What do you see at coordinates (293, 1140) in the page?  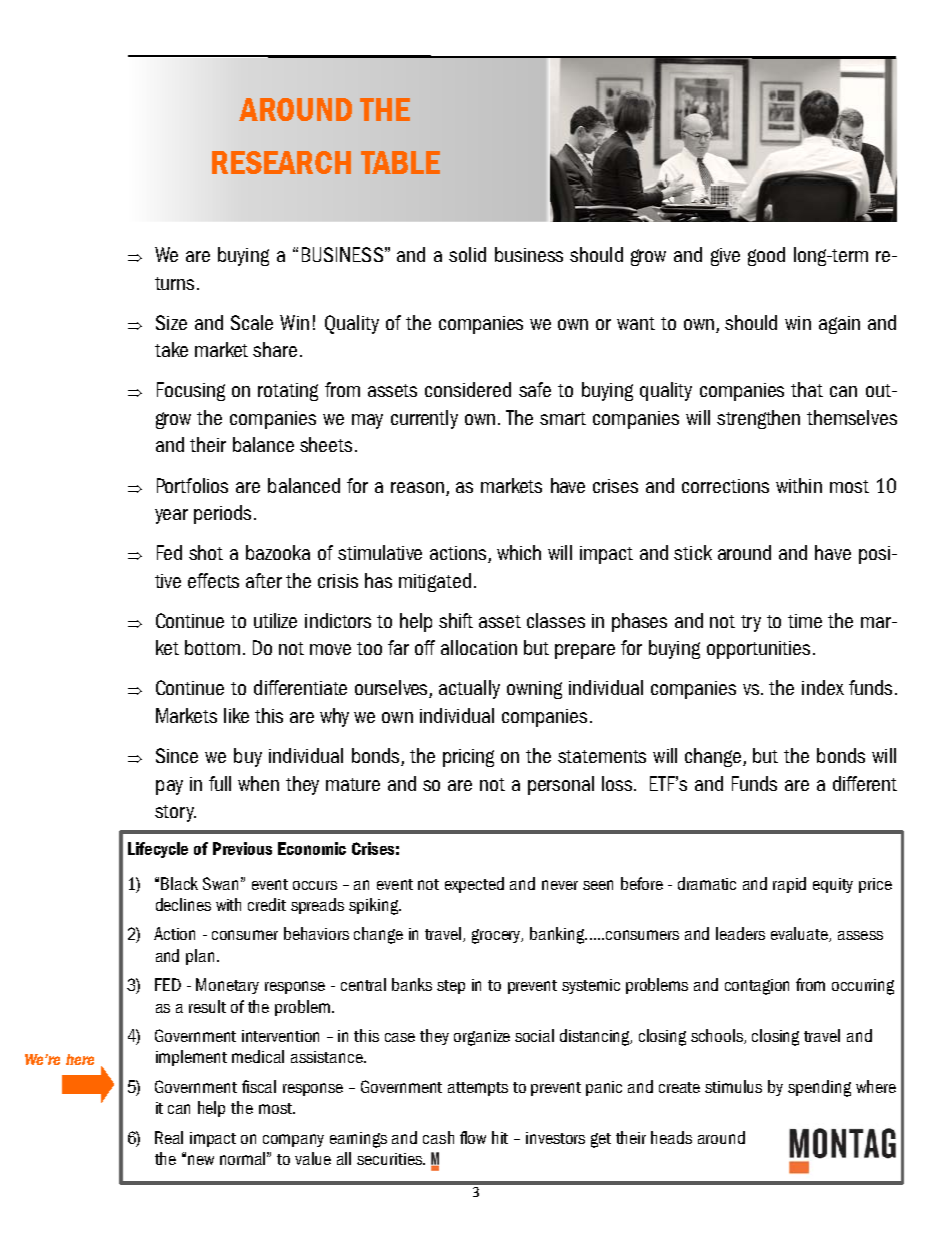 I see `company` at bounding box center [293, 1140].
